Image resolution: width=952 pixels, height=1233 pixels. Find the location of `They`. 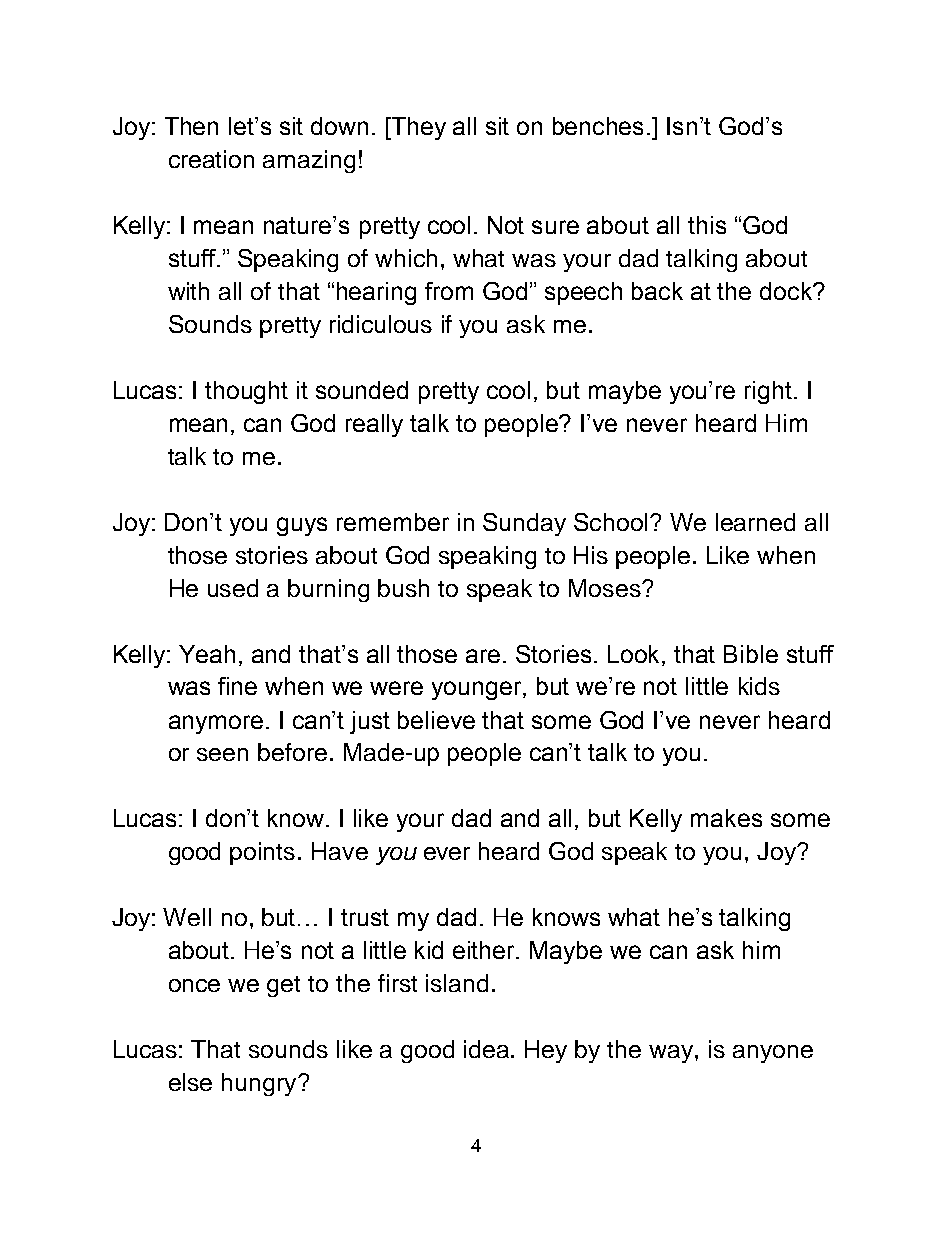

They is located at coordinates (417, 128).
